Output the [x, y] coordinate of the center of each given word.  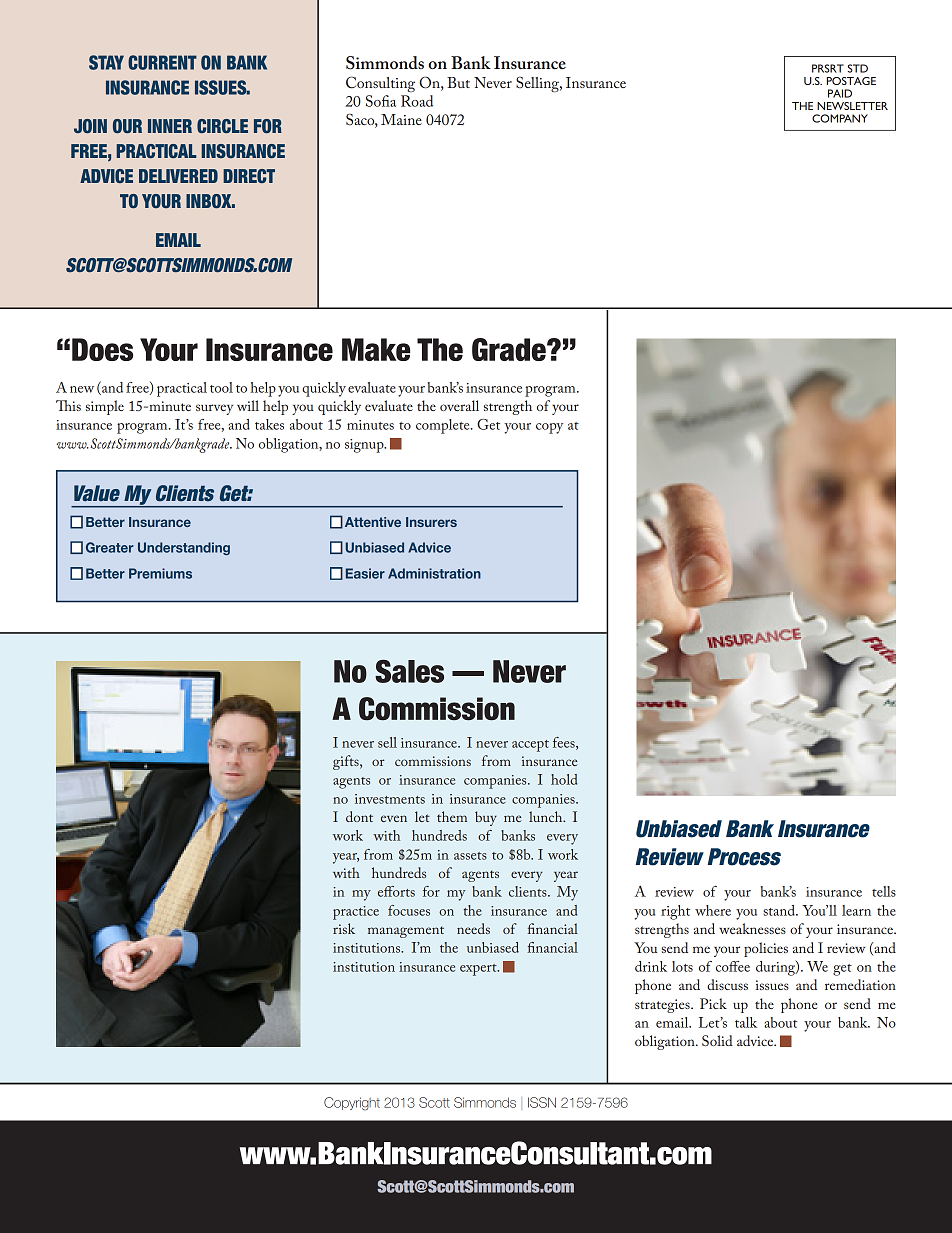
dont [359, 816]
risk [344, 928]
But [458, 82]
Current [162, 62]
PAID [840, 93]
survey [214, 409]
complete [444, 426]
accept [530, 746]
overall [459, 405]
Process [744, 857]
